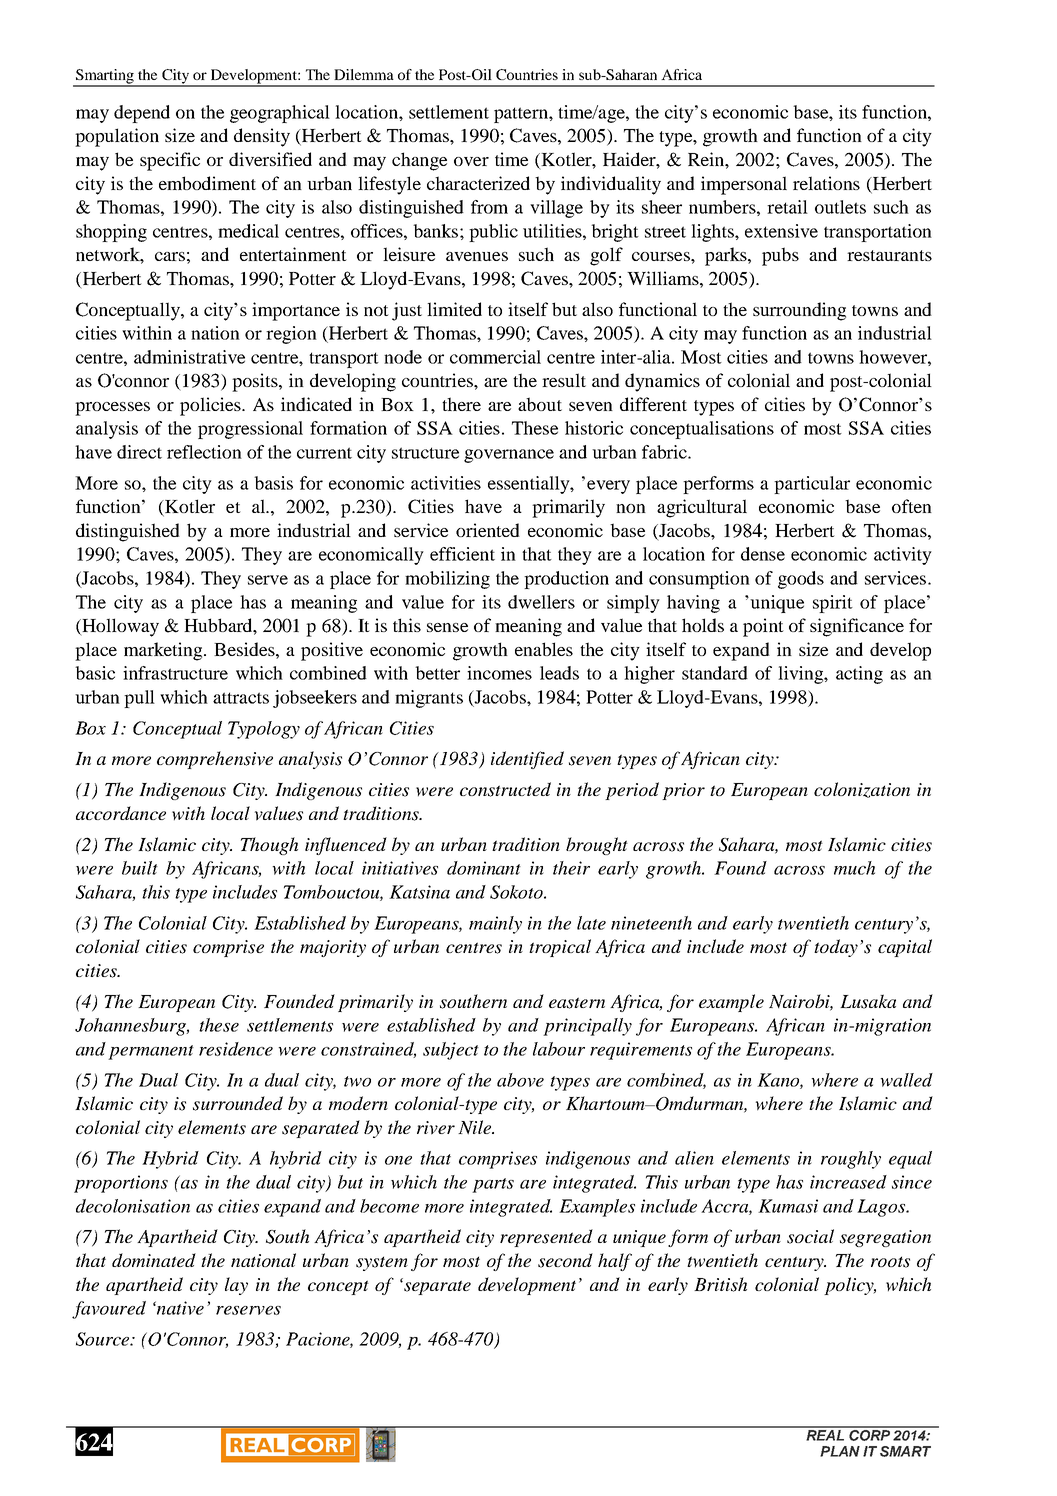  What do you see at coordinates (905, 948) in the page?
I see `capital` at bounding box center [905, 948].
